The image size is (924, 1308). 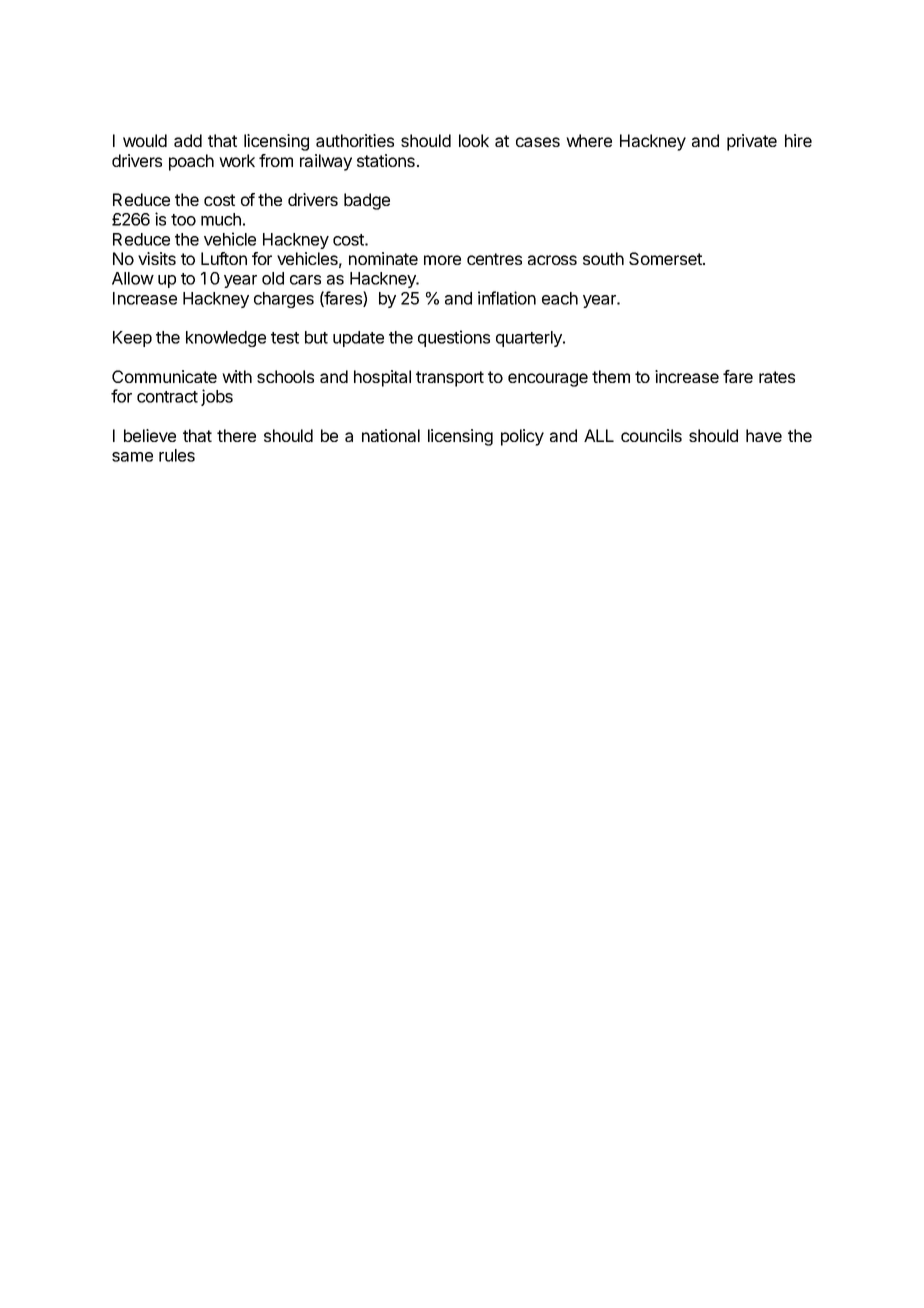 What do you see at coordinates (226, 339) in the screenshot?
I see `knowledge` at bounding box center [226, 339].
